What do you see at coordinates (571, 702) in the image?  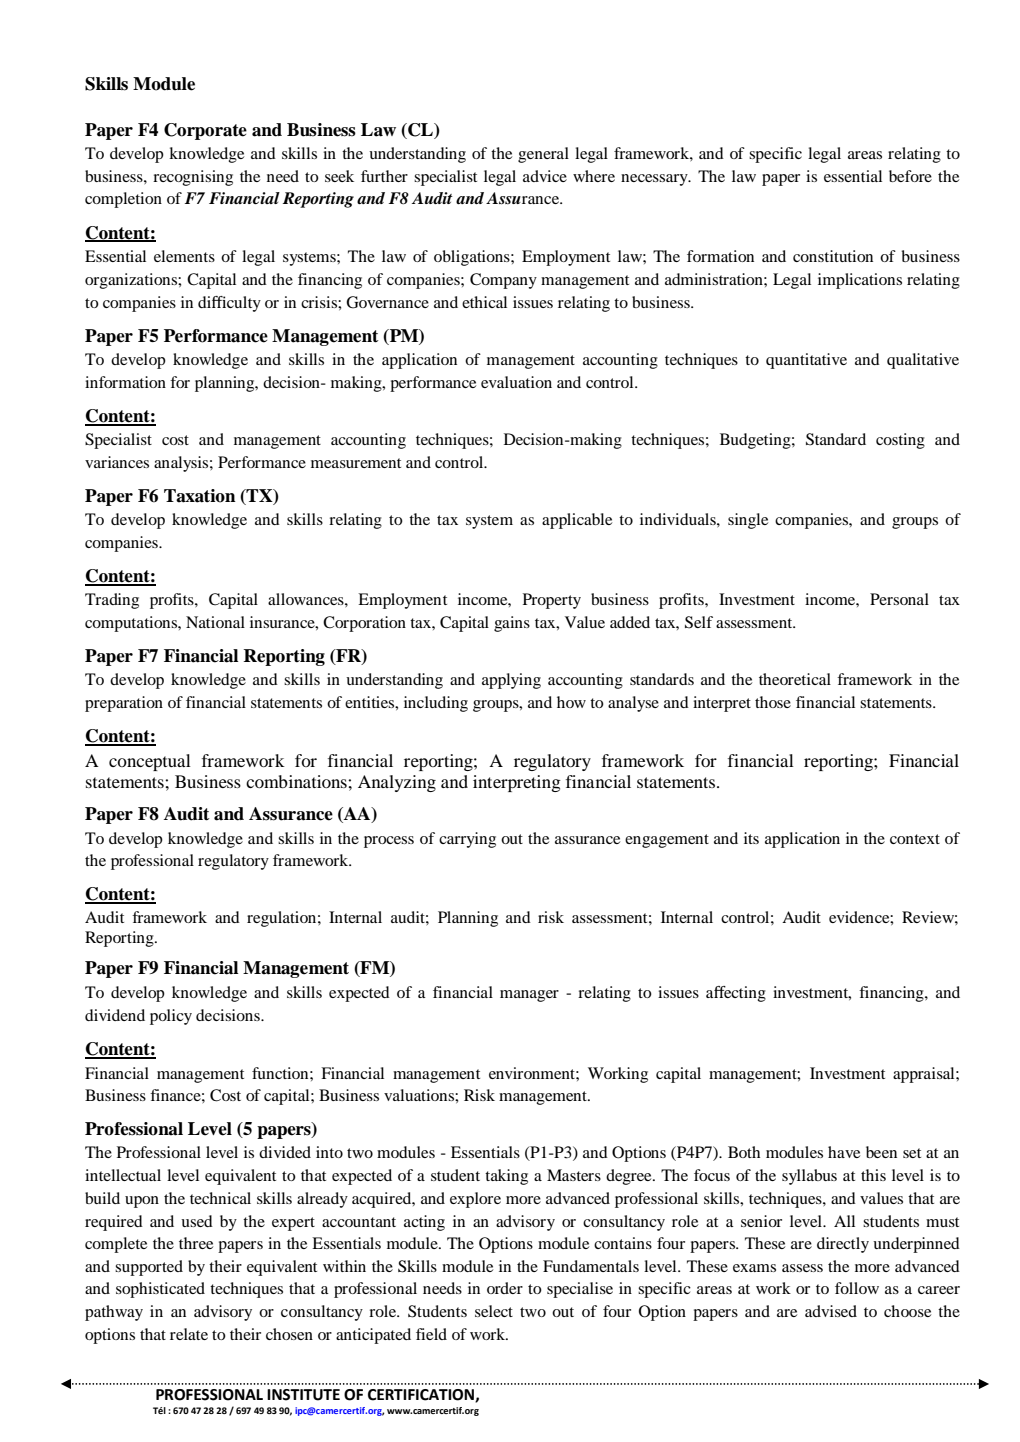 I see `how` at bounding box center [571, 702].
